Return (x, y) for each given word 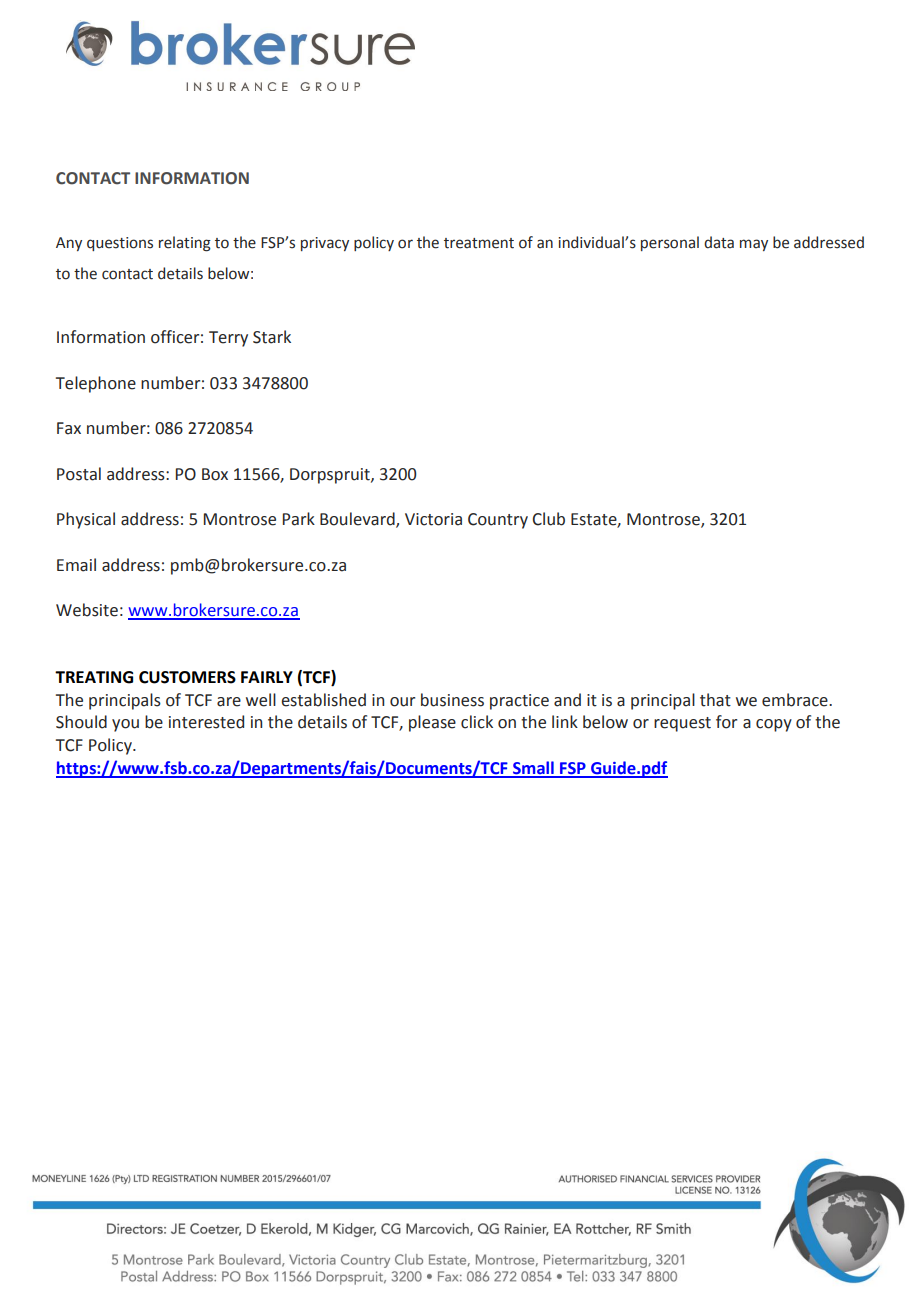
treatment (479, 243)
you (125, 725)
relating (185, 244)
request (682, 724)
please (432, 723)
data (719, 242)
